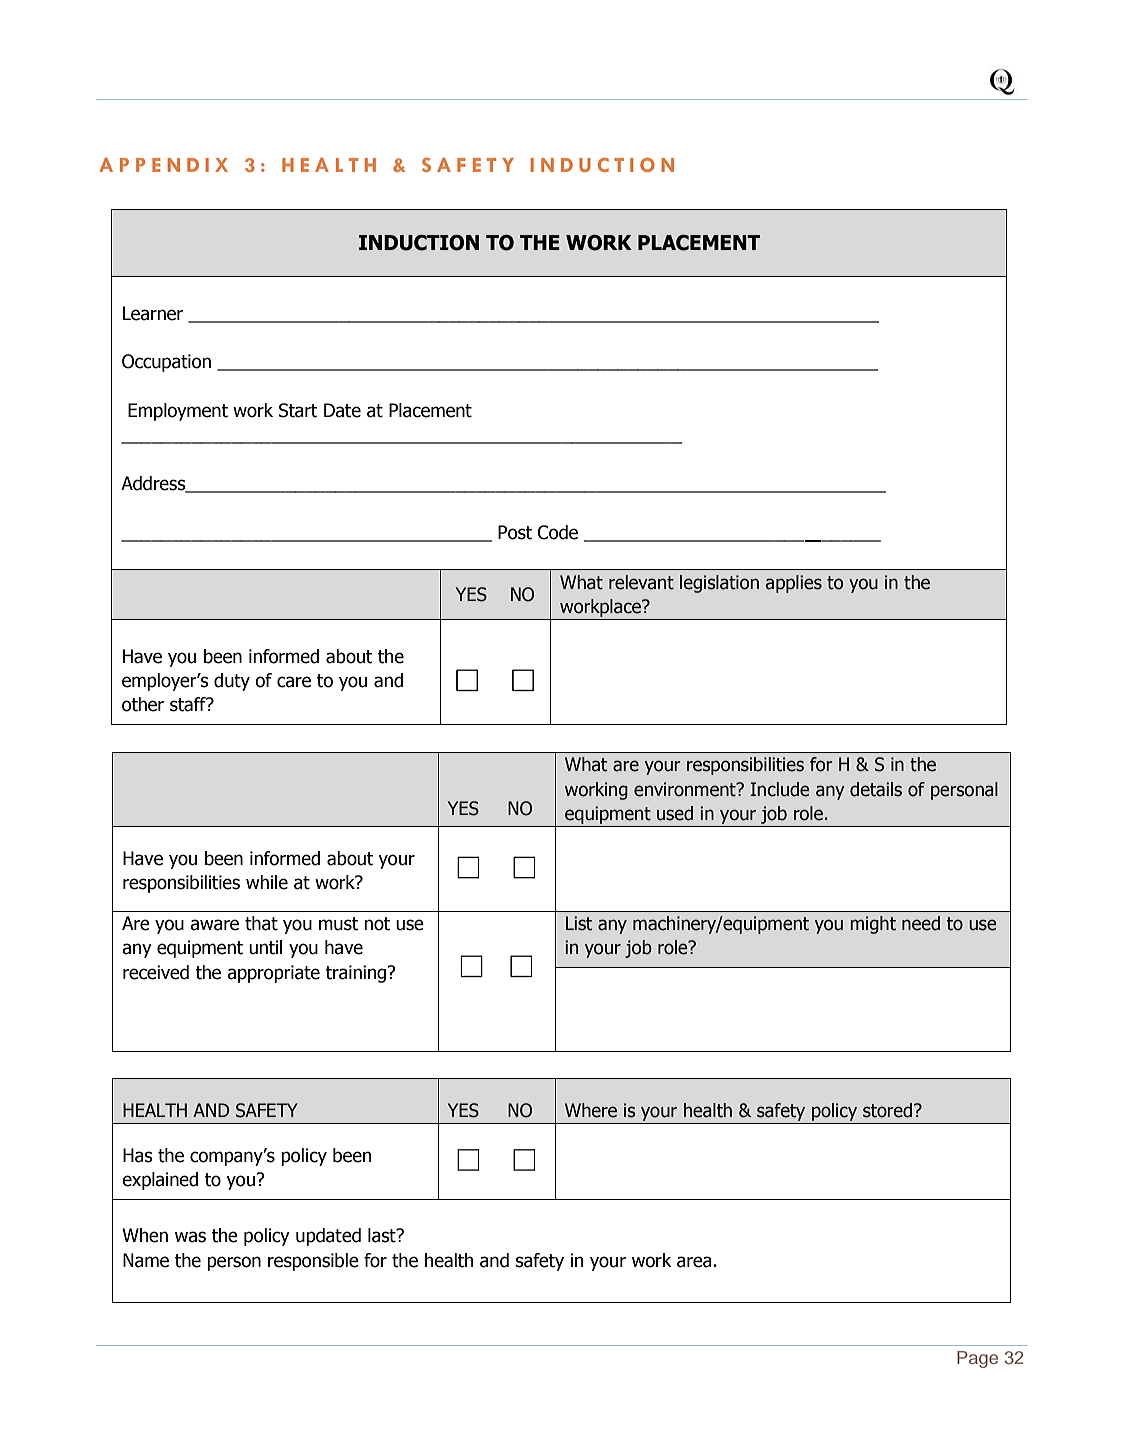 The image size is (1123, 1453). I want to click on Occupation, so click(166, 363).
